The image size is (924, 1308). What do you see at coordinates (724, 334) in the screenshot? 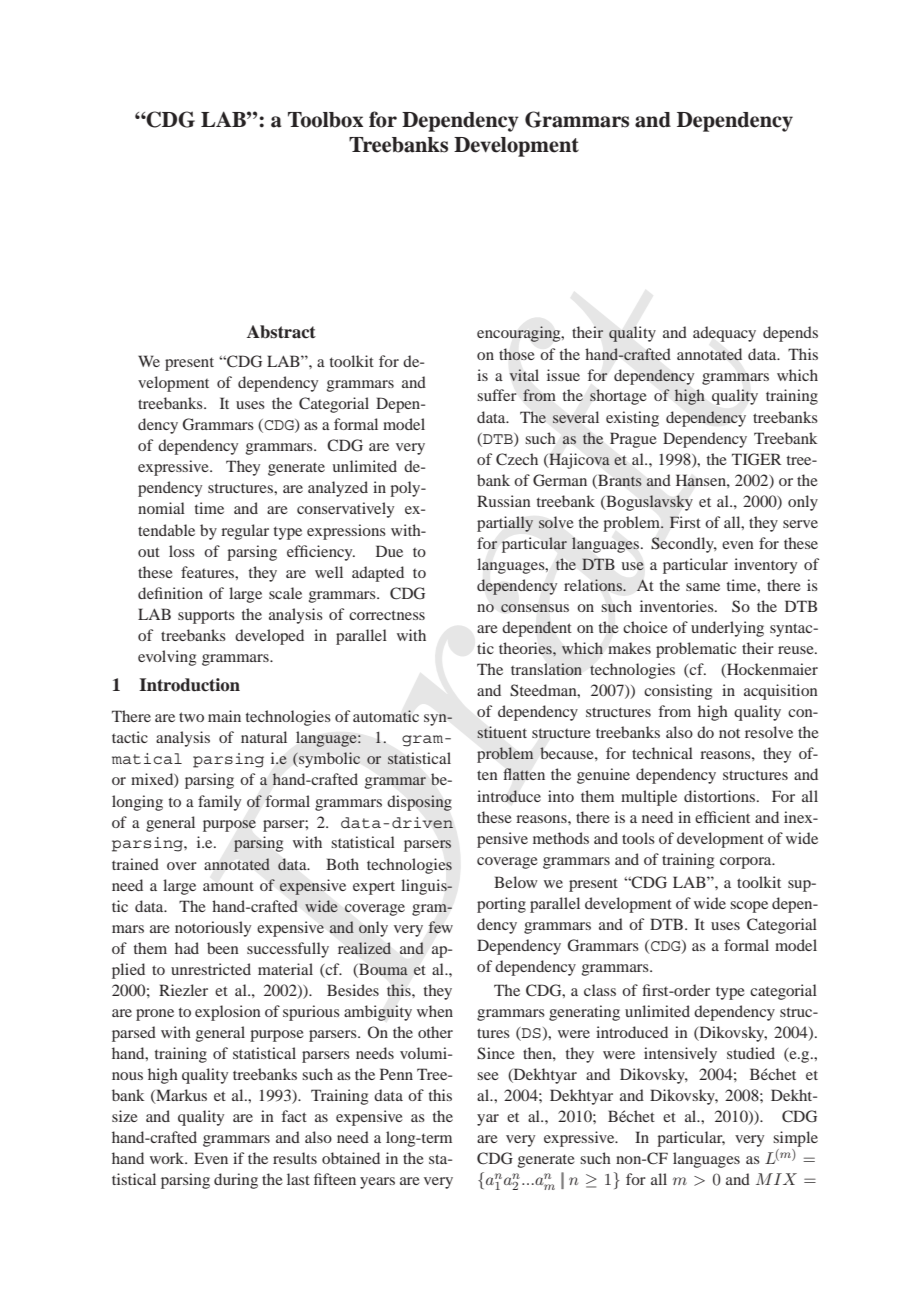
I see `adequacy` at bounding box center [724, 334].
